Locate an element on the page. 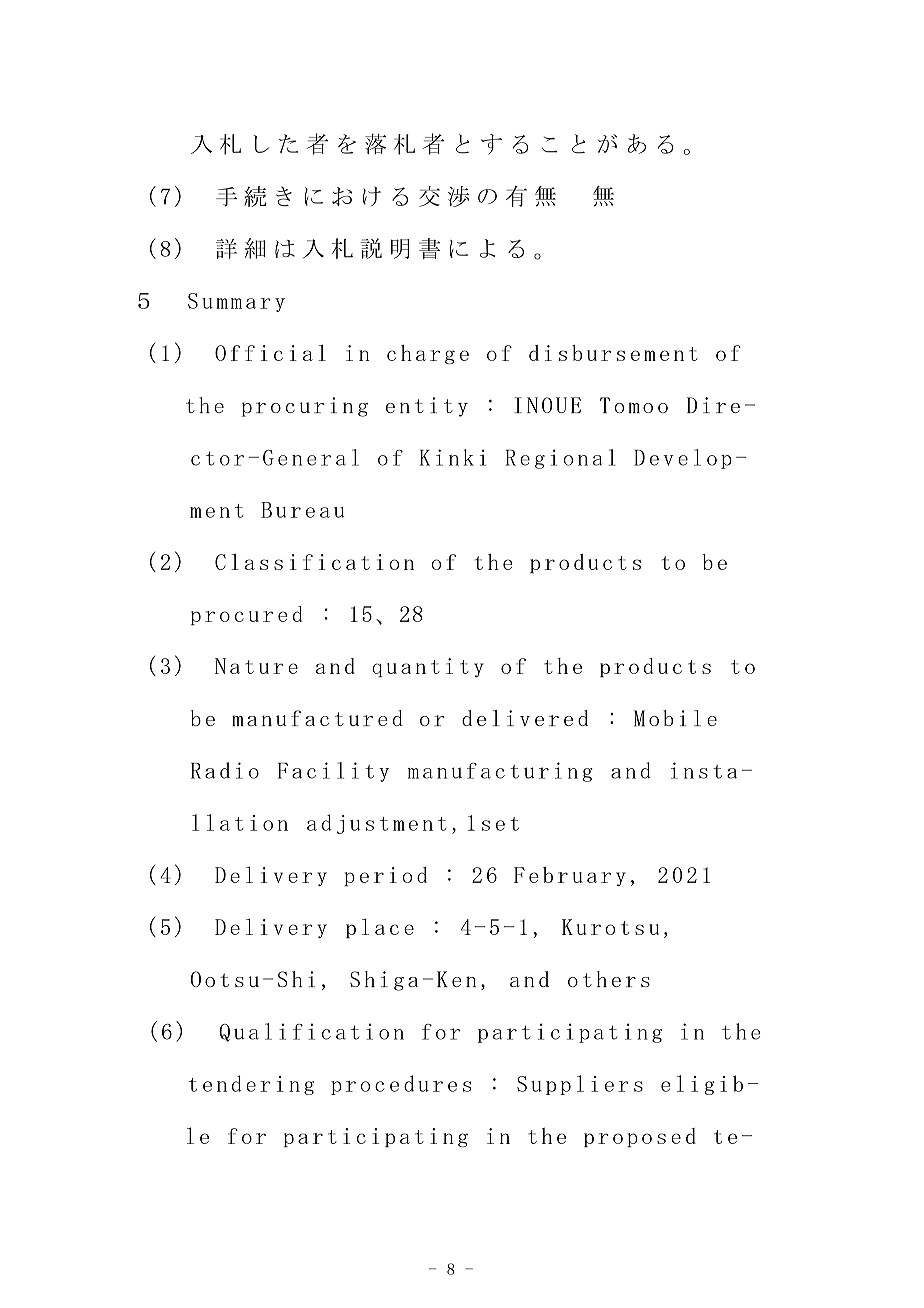  manufactured is located at coordinates (317, 718).
